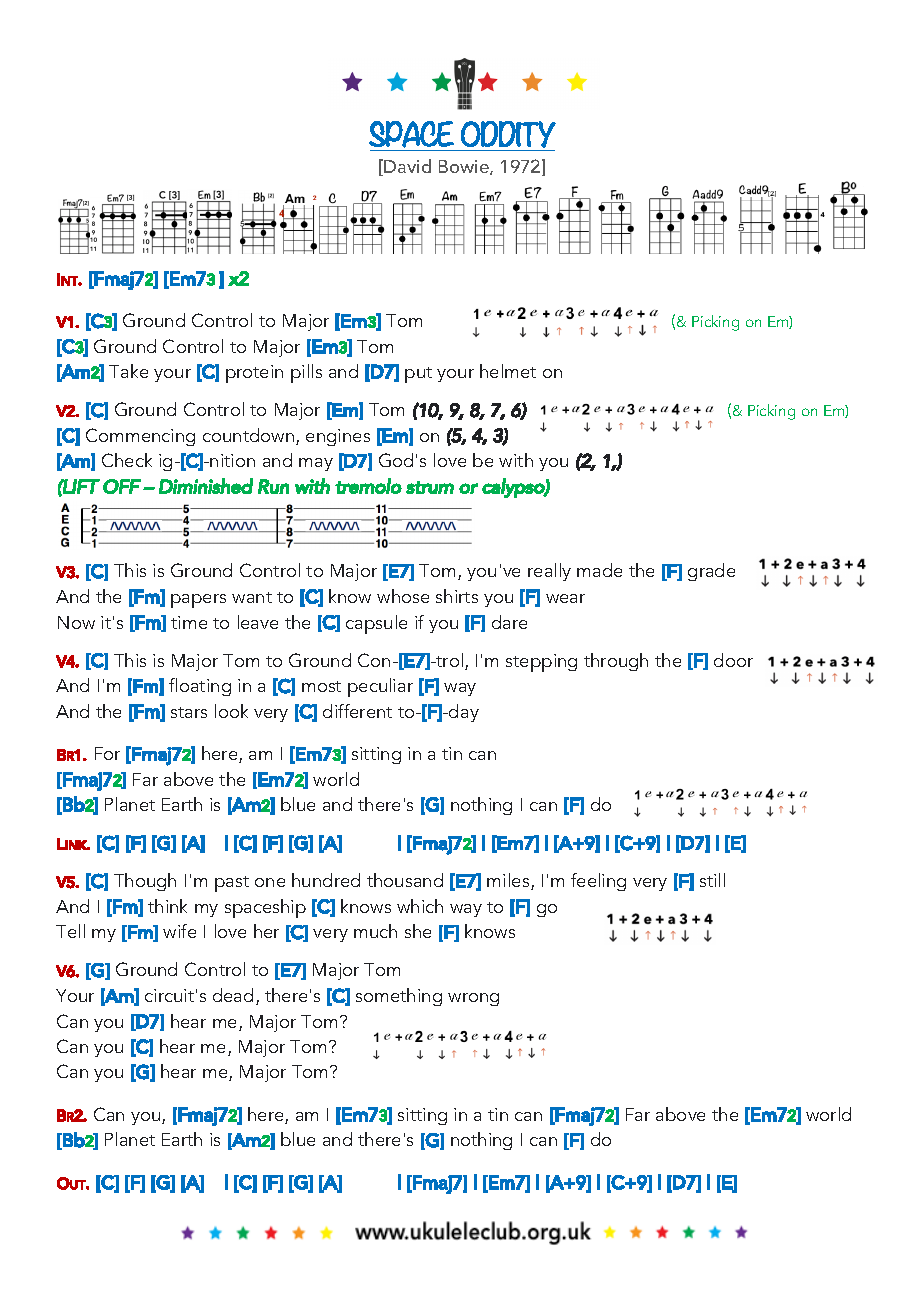  Describe the element at coordinates (465, 167) in the screenshot. I see `Bowie` at that location.
